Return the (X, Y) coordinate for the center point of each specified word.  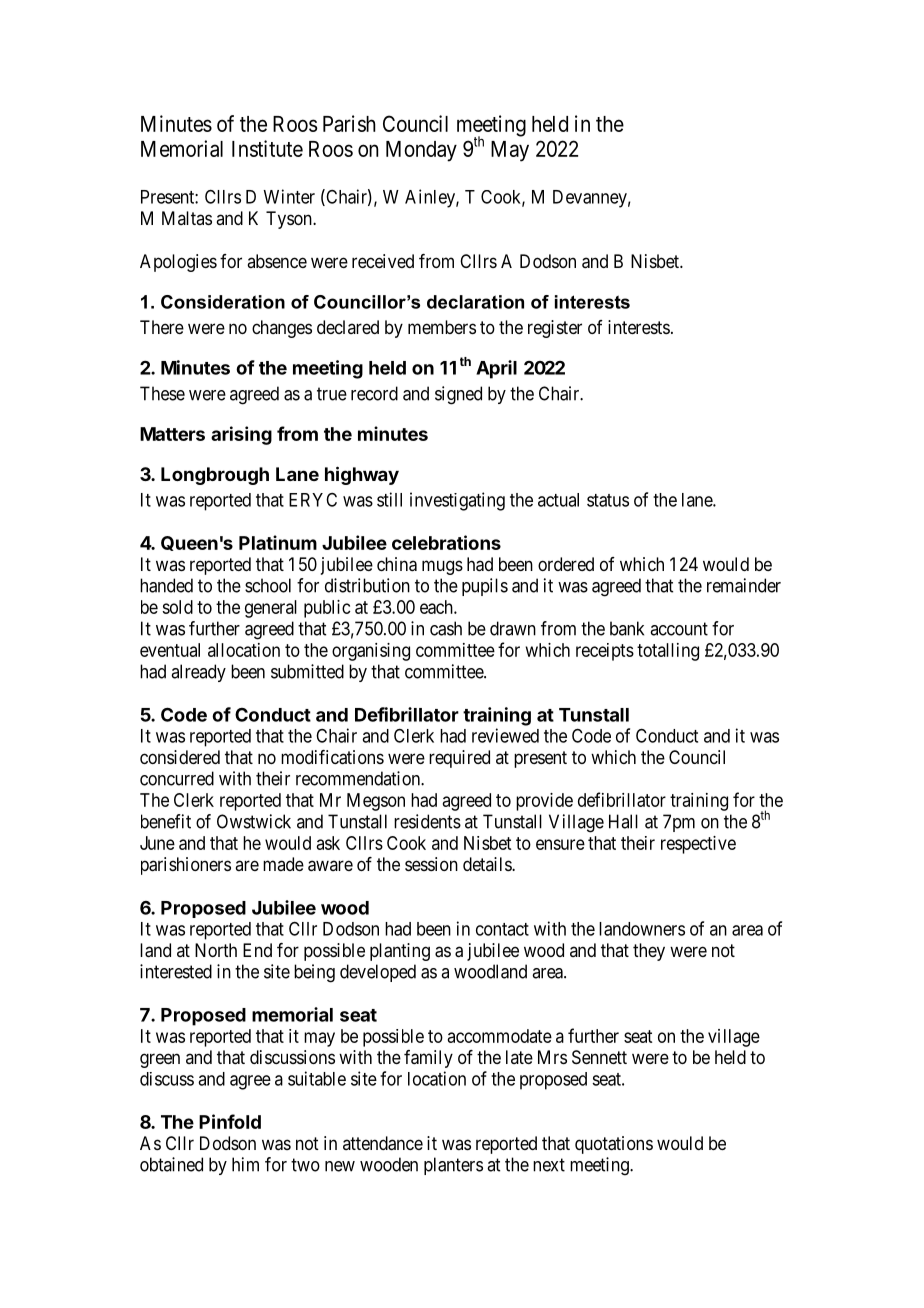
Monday (421, 151)
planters (453, 1166)
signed (458, 395)
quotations (614, 1145)
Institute (267, 148)
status (608, 500)
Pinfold (230, 1121)
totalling (668, 652)
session (431, 864)
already (198, 673)
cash (446, 628)
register (555, 329)
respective (698, 845)
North (216, 950)
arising (241, 435)
